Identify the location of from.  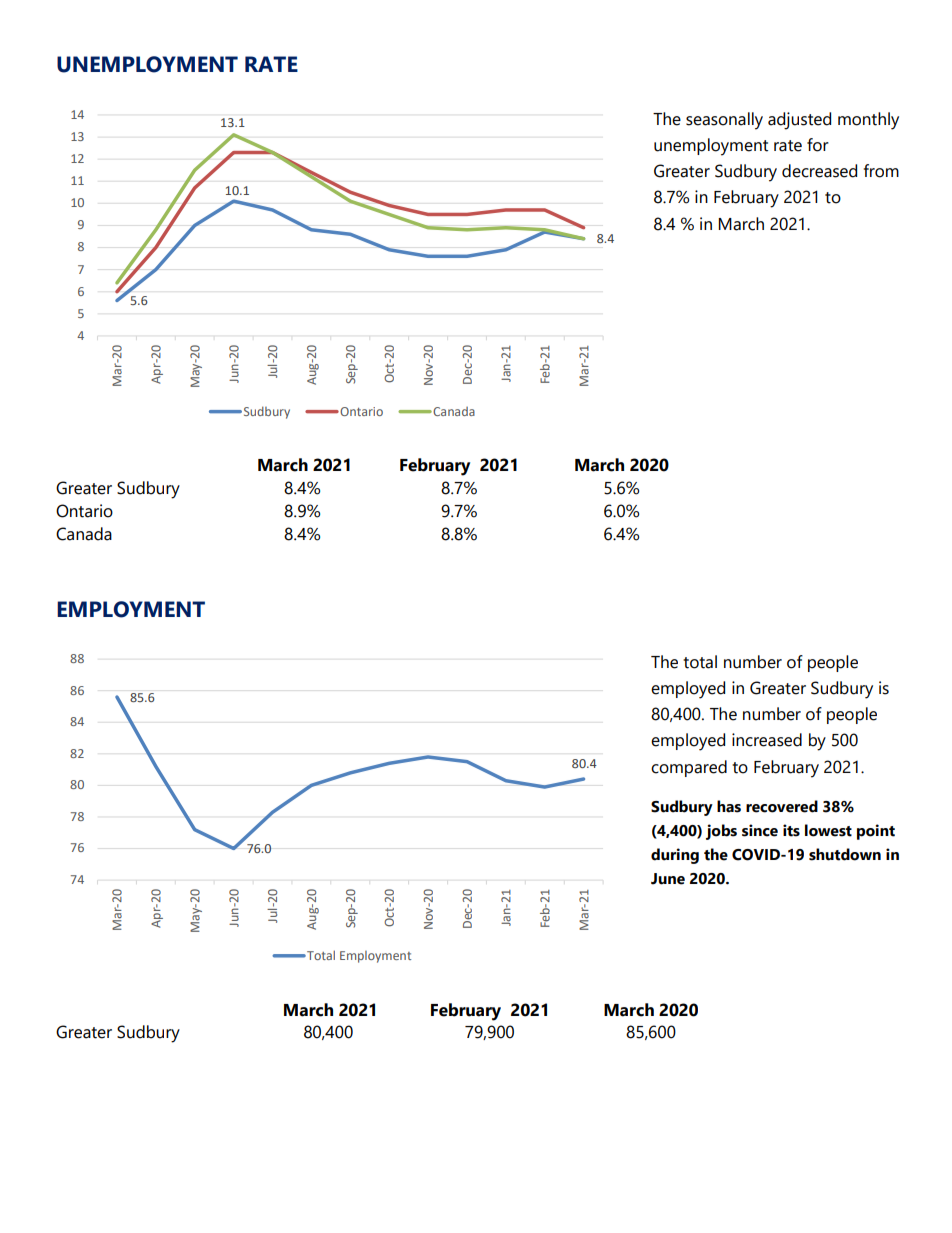
(881, 171).
